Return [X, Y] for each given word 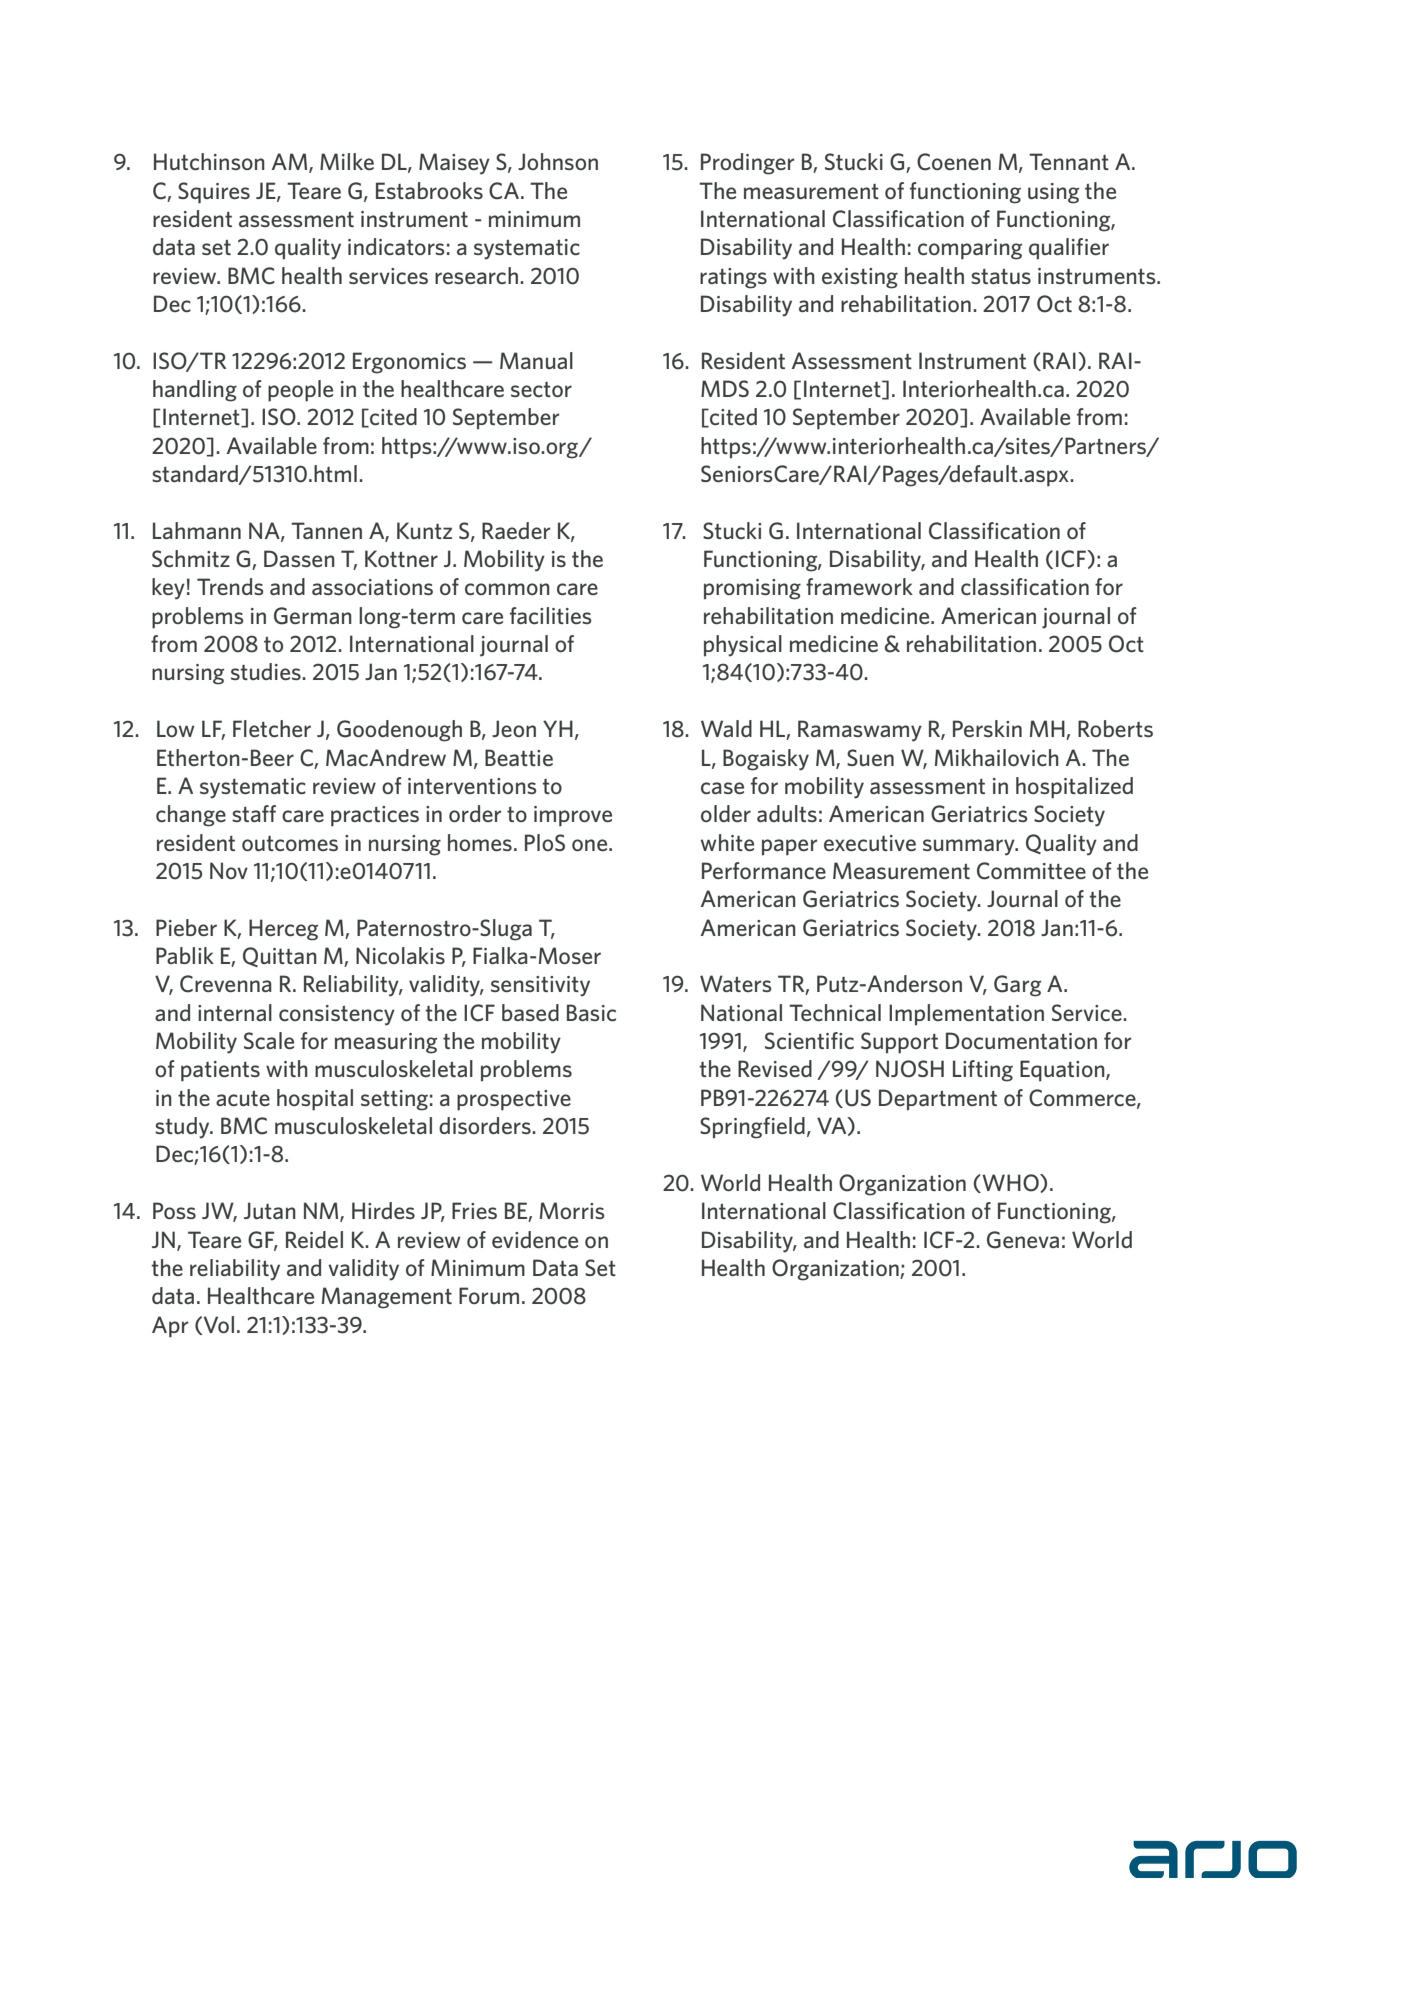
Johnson [558, 161]
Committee [1031, 871]
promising [752, 589]
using [1053, 193]
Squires [214, 193]
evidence [535, 1239]
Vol [218, 1325]
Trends [230, 586]
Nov [229, 870]
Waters [736, 983]
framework [859, 586]
